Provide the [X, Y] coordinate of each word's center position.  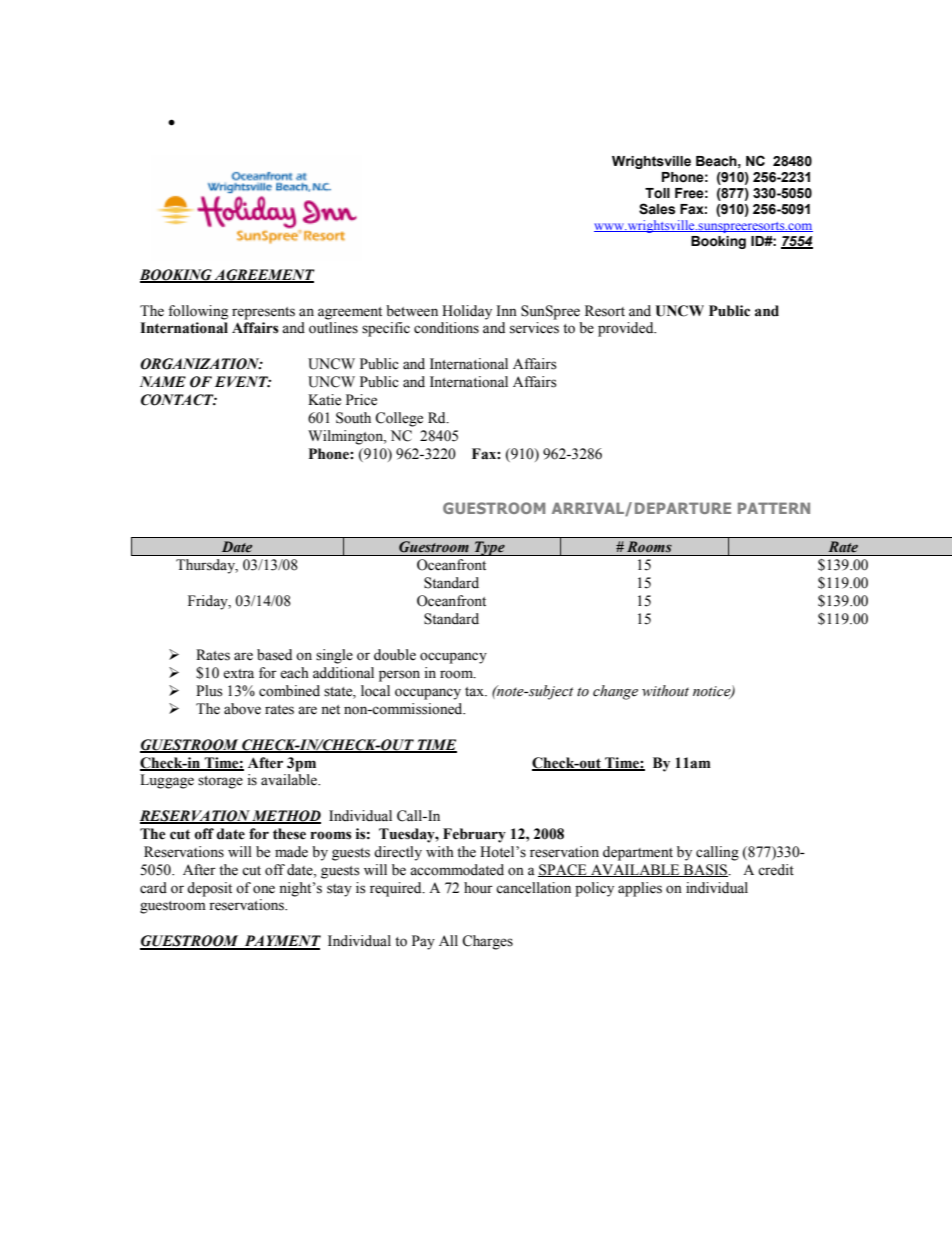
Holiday [467, 312]
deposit [209, 889]
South [353, 418]
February [474, 835]
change [615, 692]
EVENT [243, 382]
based [274, 655]
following [198, 312]
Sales [657, 209]
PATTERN [774, 508]
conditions [446, 328]
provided [627, 329]
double [395, 655]
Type [489, 548]
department [638, 853]
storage [220, 782]
